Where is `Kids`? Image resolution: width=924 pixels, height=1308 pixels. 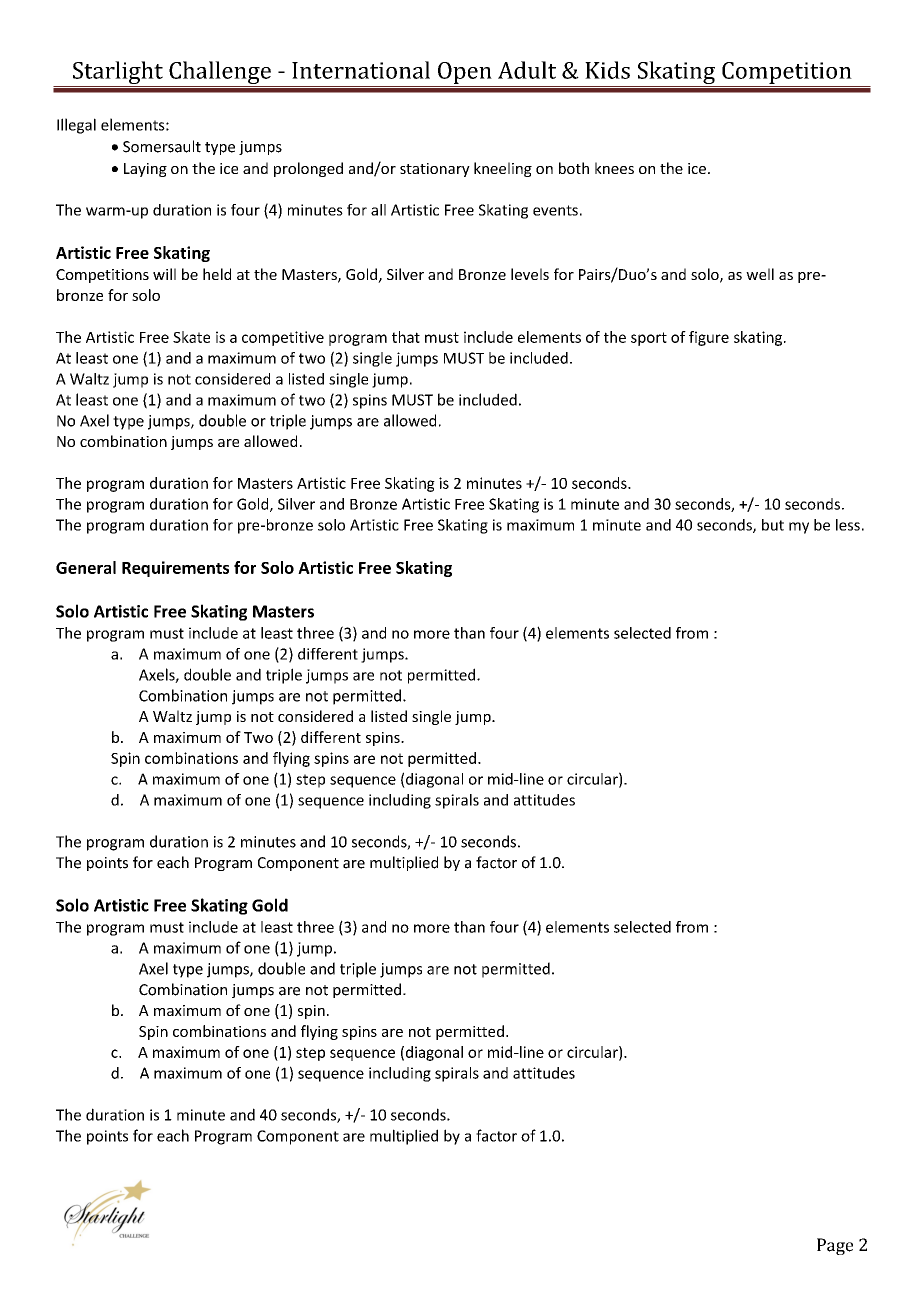
Kids is located at coordinates (607, 70).
